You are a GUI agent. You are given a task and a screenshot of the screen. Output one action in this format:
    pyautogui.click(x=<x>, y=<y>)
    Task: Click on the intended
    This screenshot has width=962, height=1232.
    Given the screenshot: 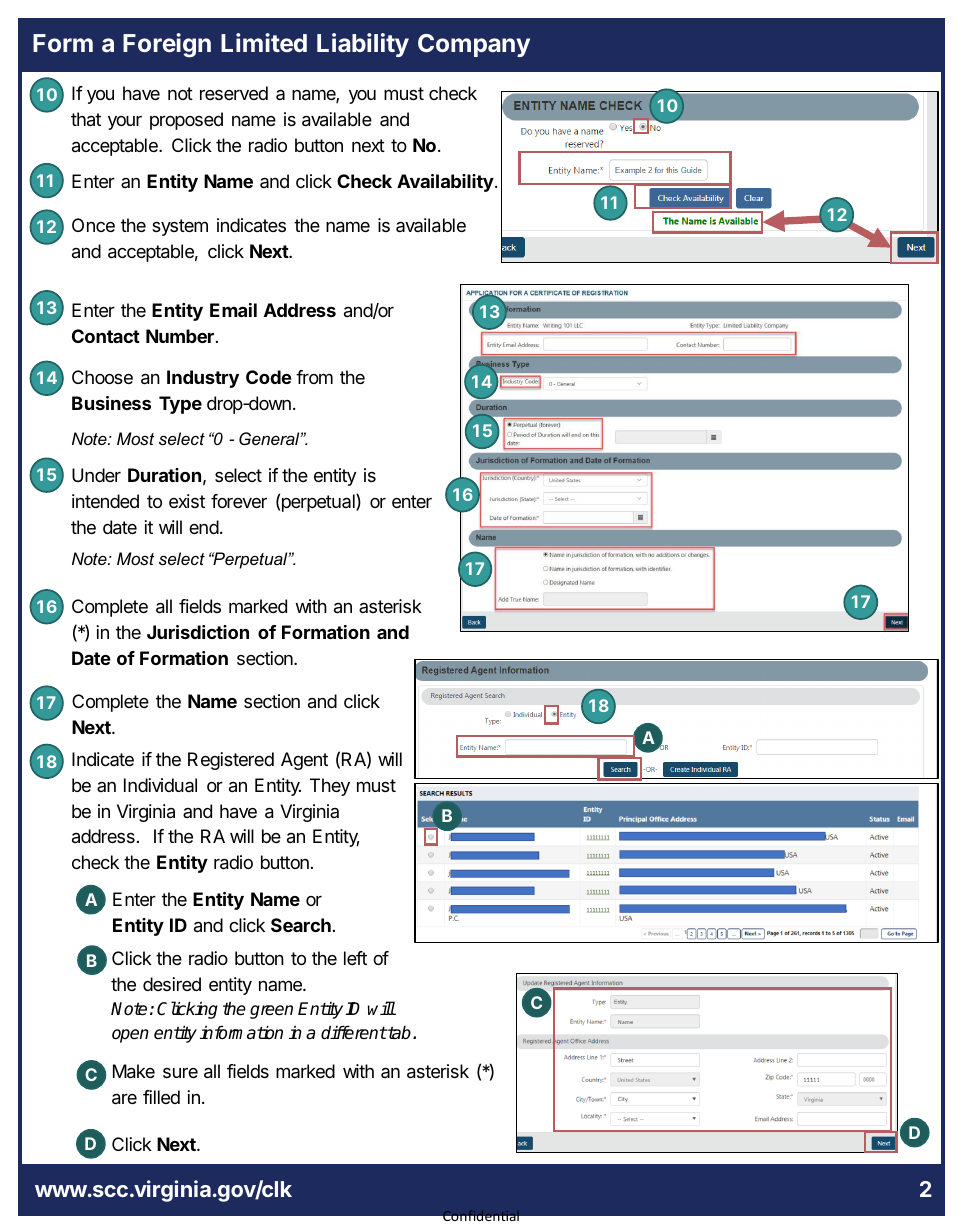 What is the action you would take?
    pyautogui.click(x=105, y=501)
